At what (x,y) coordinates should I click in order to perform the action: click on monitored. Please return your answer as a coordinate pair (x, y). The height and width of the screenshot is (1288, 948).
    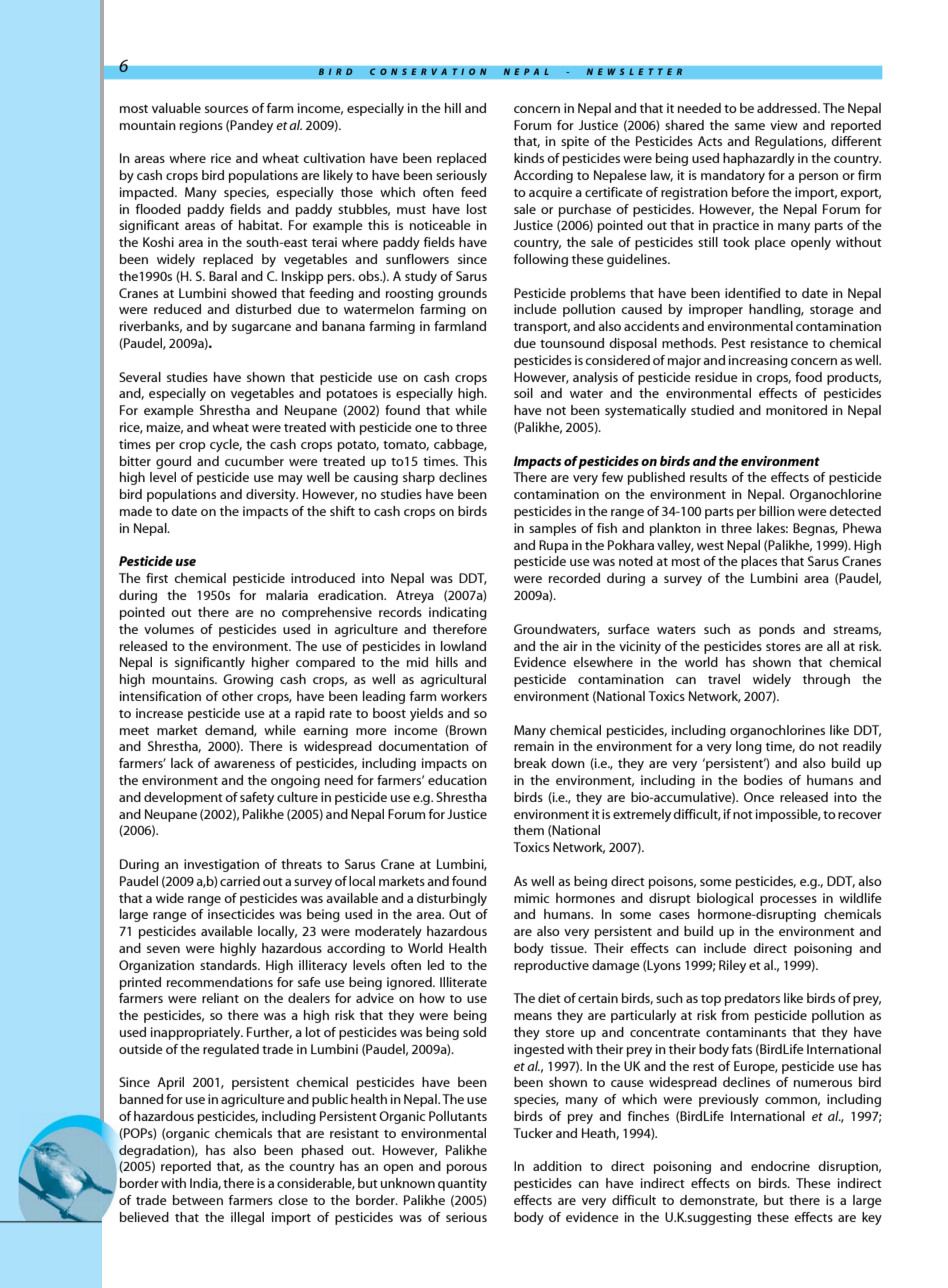
    Looking at the image, I should click on (796, 410).
